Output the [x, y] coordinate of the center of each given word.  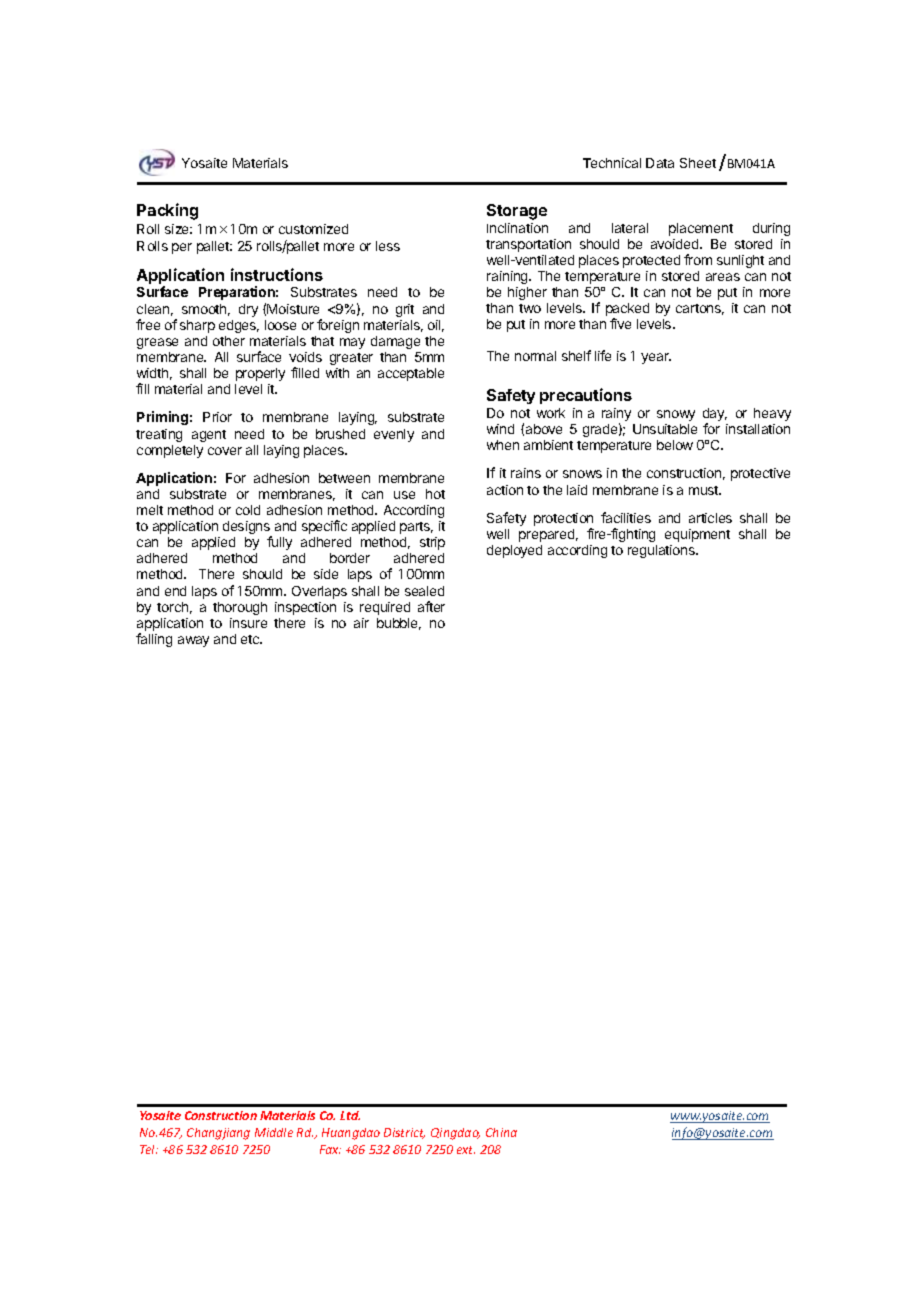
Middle [274, 1132]
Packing [167, 211]
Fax [330, 1149]
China [501, 1132]
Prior [217, 417]
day [715, 416]
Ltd [350, 1115]
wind [500, 429]
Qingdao [455, 1134]
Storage [517, 212]
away [193, 641]
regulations [663, 551]
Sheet [698, 163]
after [431, 606]
